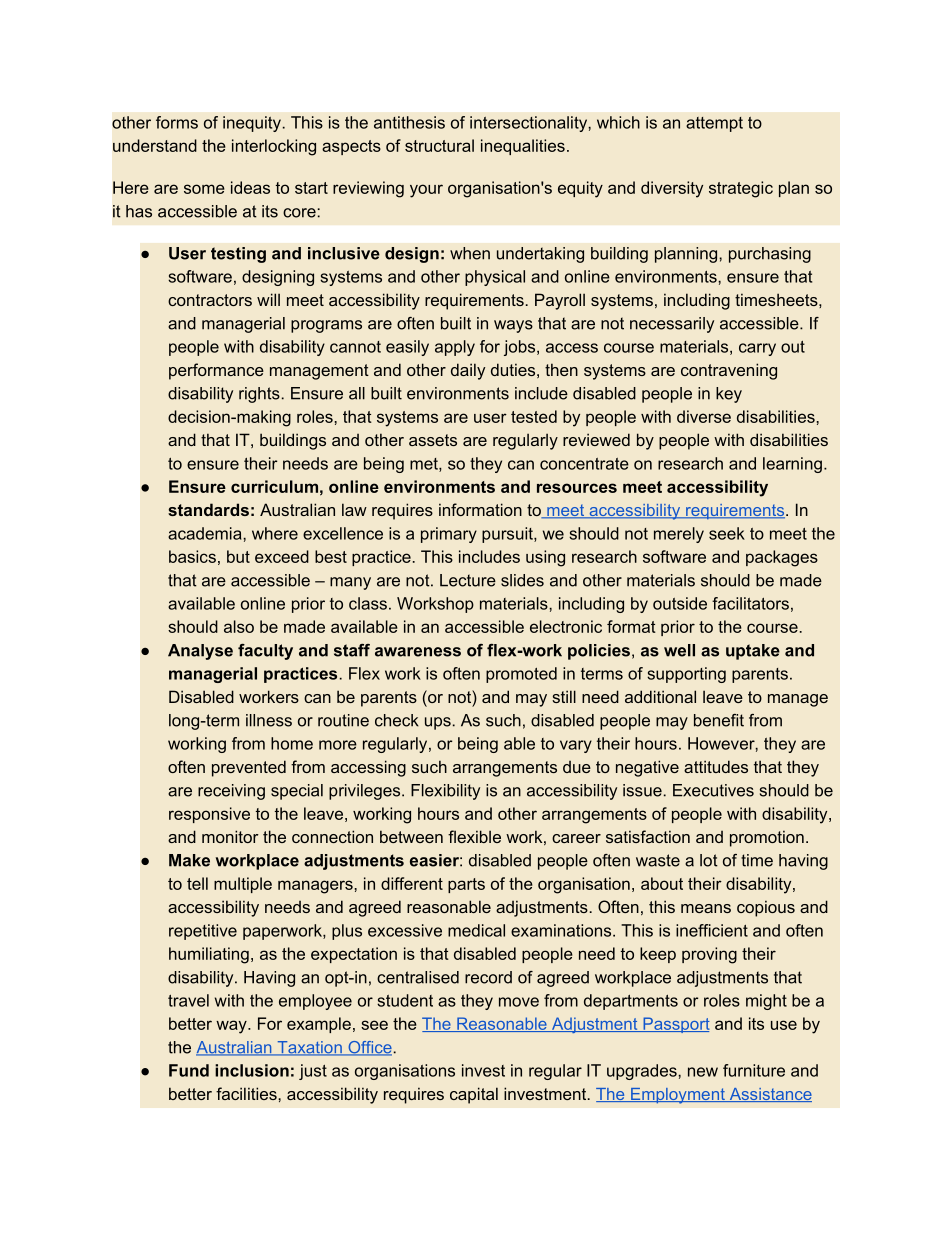 Image resolution: width=952 pixels, height=1233 pixels. What do you see at coordinates (750, 603) in the image?
I see `facilitators` at bounding box center [750, 603].
